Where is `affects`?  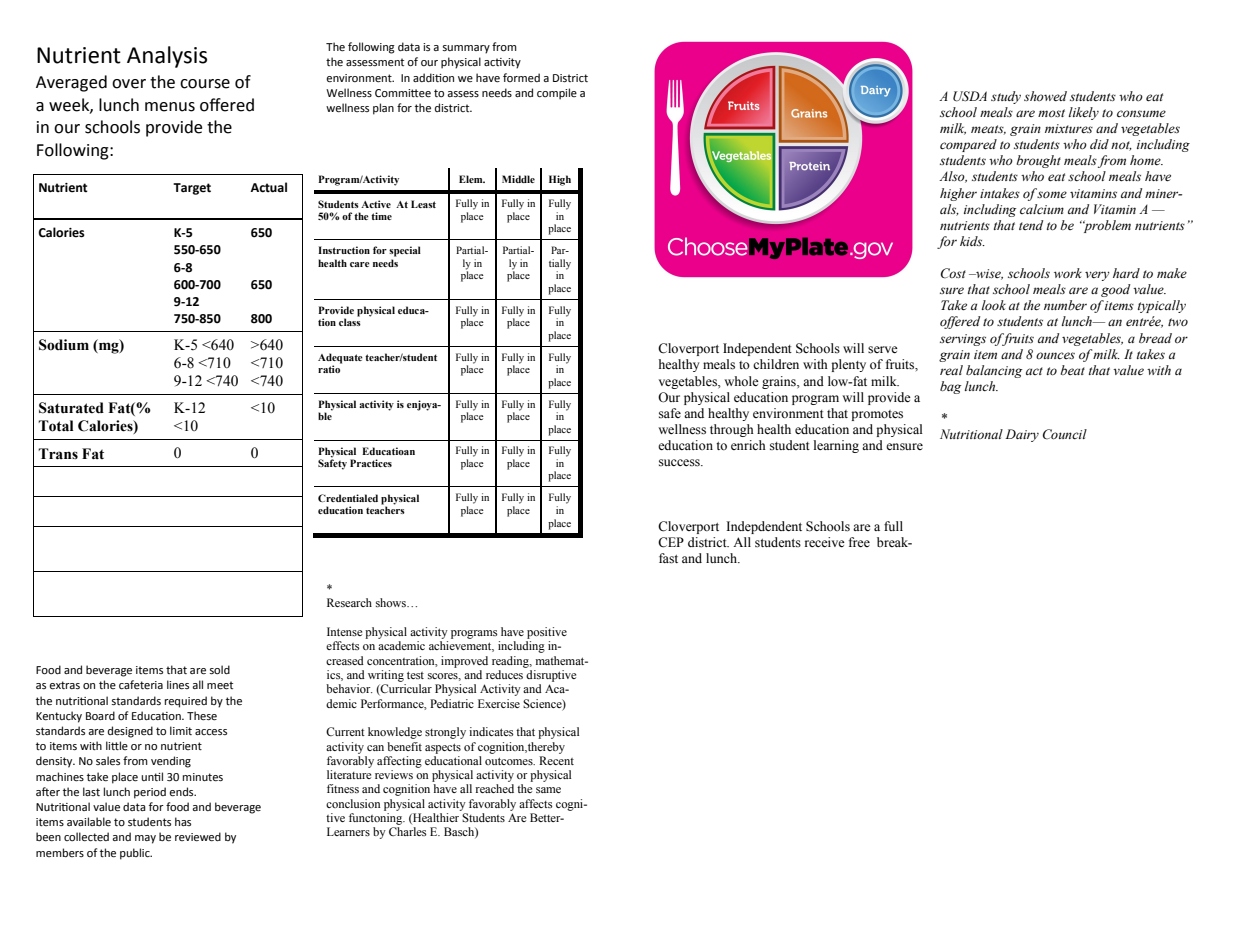
affects is located at coordinates (536, 803).
